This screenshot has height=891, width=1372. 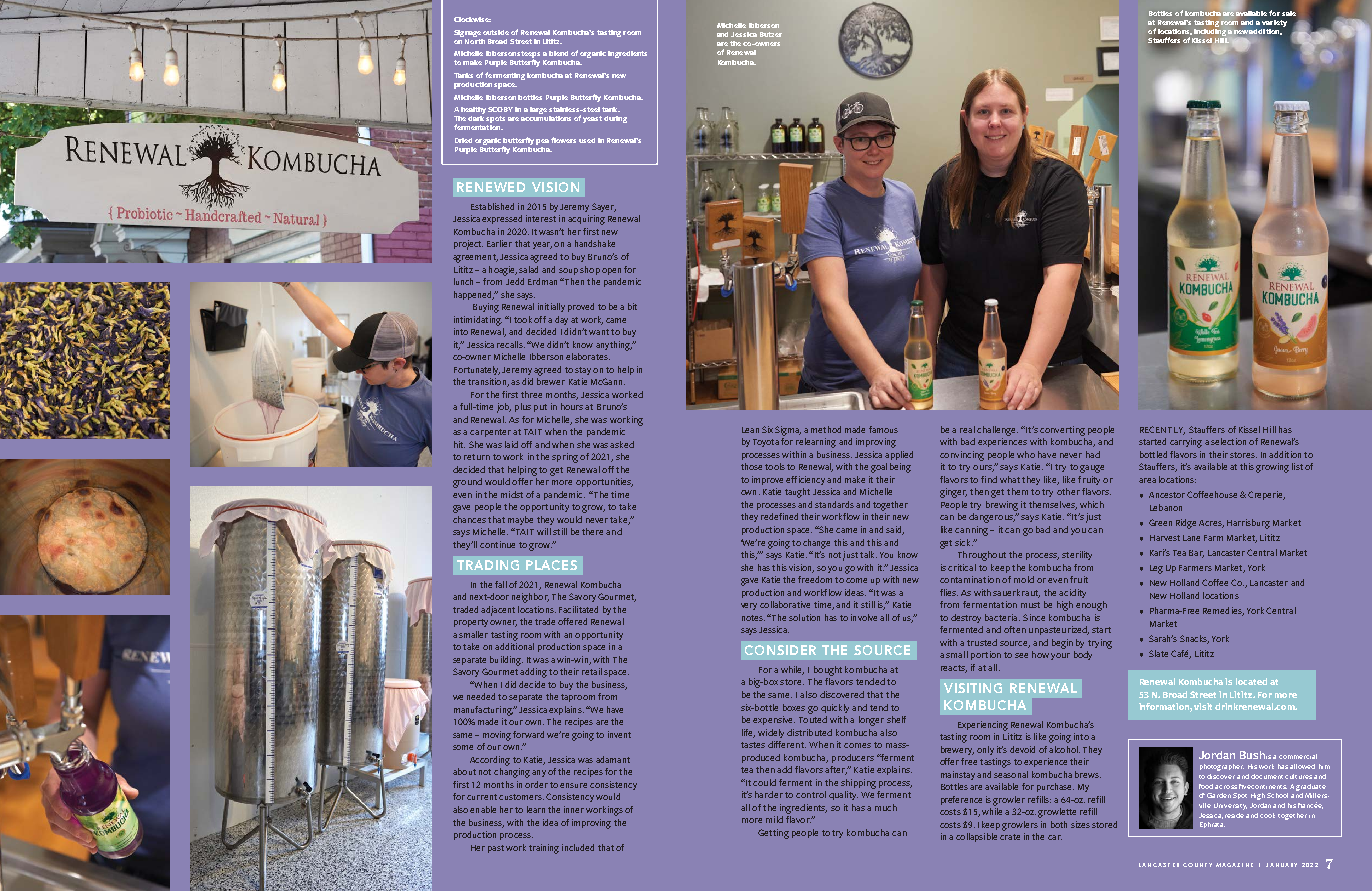 I want to click on blend, so click(x=558, y=53).
